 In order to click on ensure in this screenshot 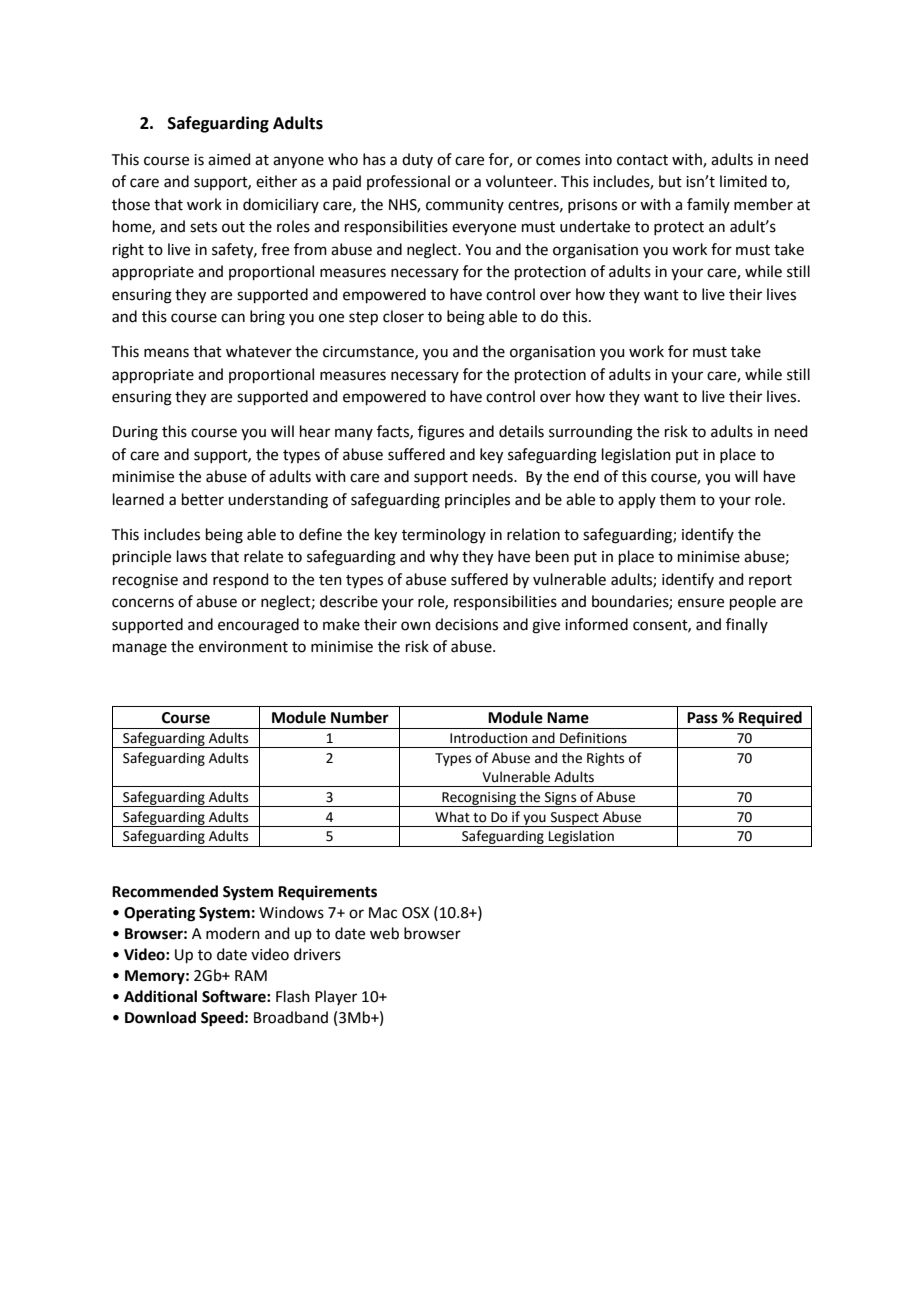, I will do `click(701, 603)`.
